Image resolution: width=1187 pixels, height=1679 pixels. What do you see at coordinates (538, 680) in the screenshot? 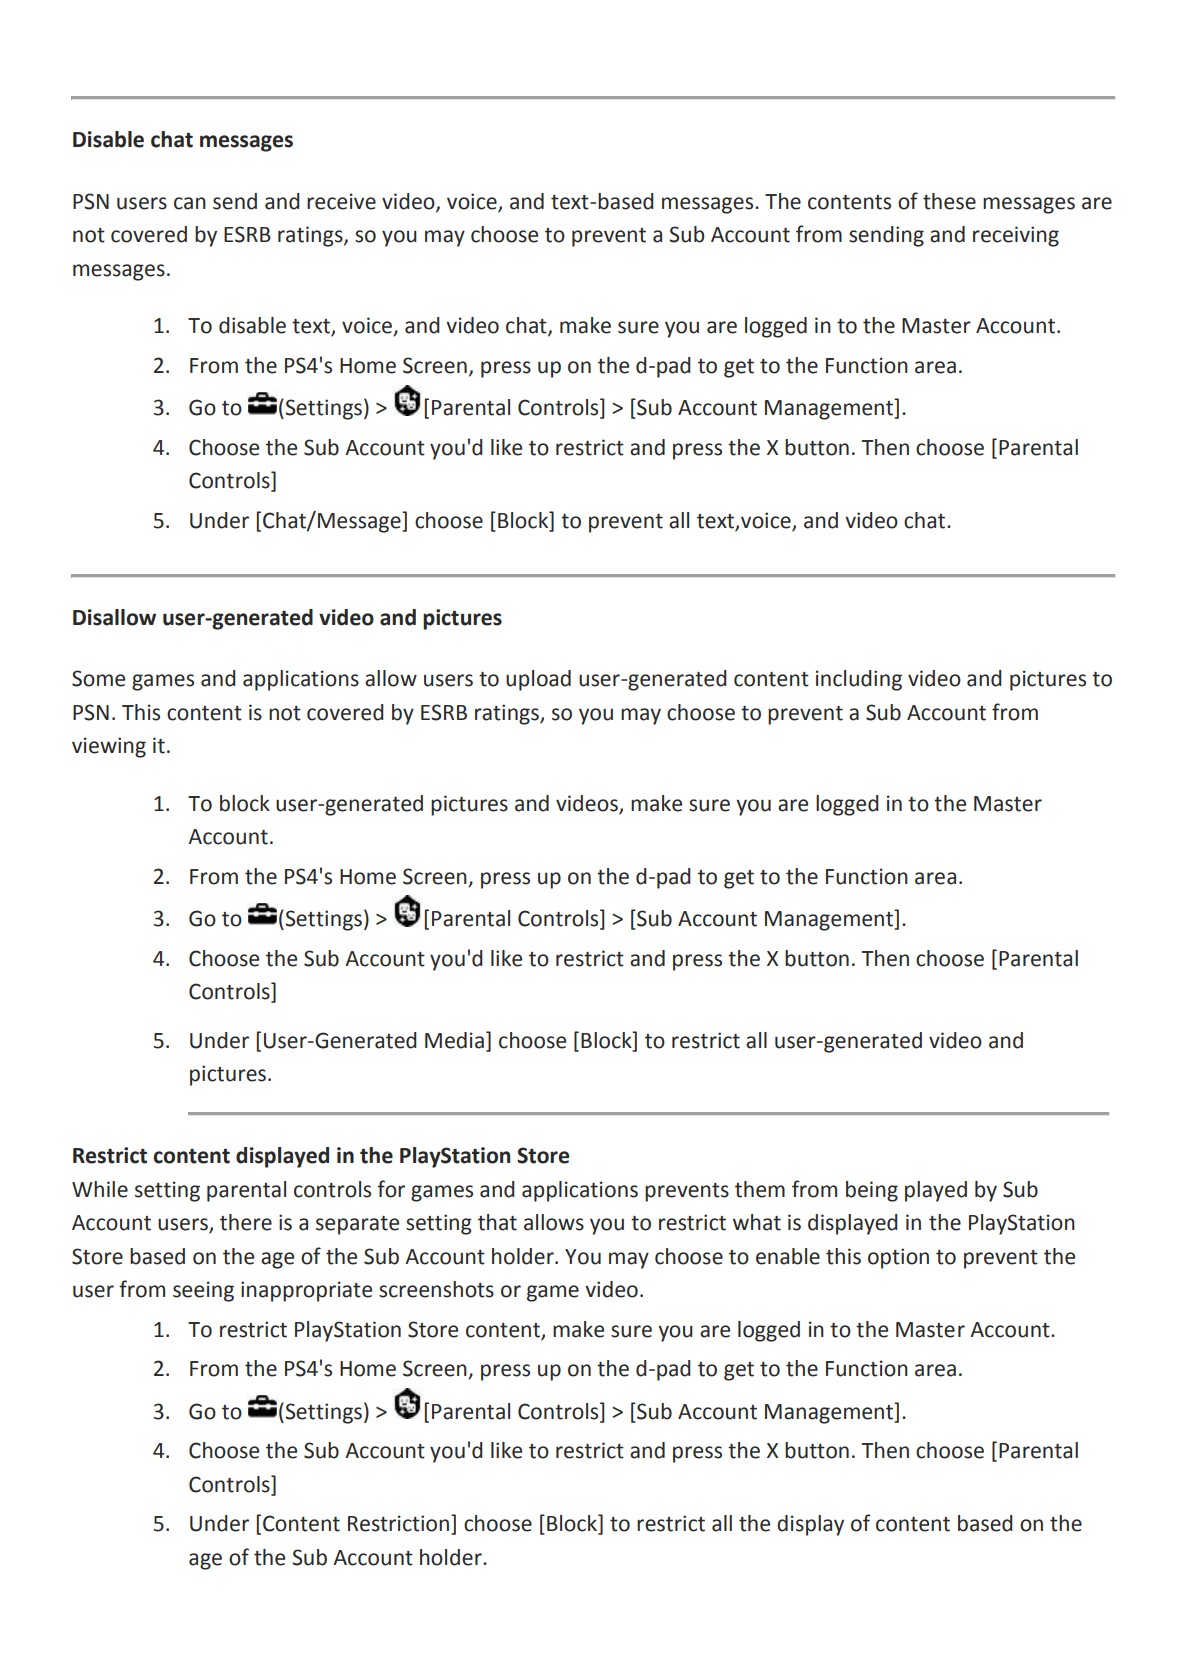
I see `upload` at bounding box center [538, 680].
